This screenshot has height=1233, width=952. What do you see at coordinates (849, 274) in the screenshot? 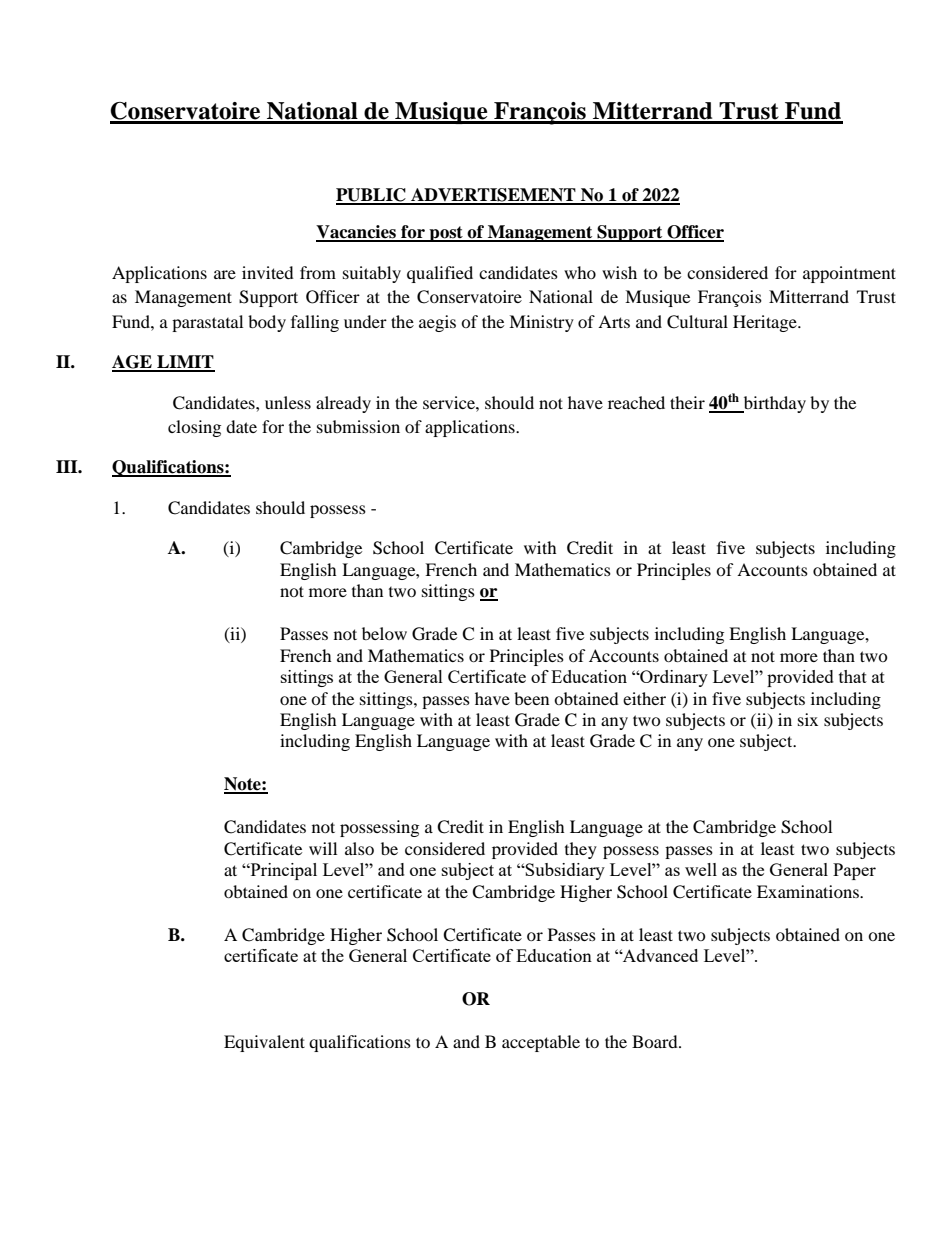
I see `appointment` at bounding box center [849, 274].
